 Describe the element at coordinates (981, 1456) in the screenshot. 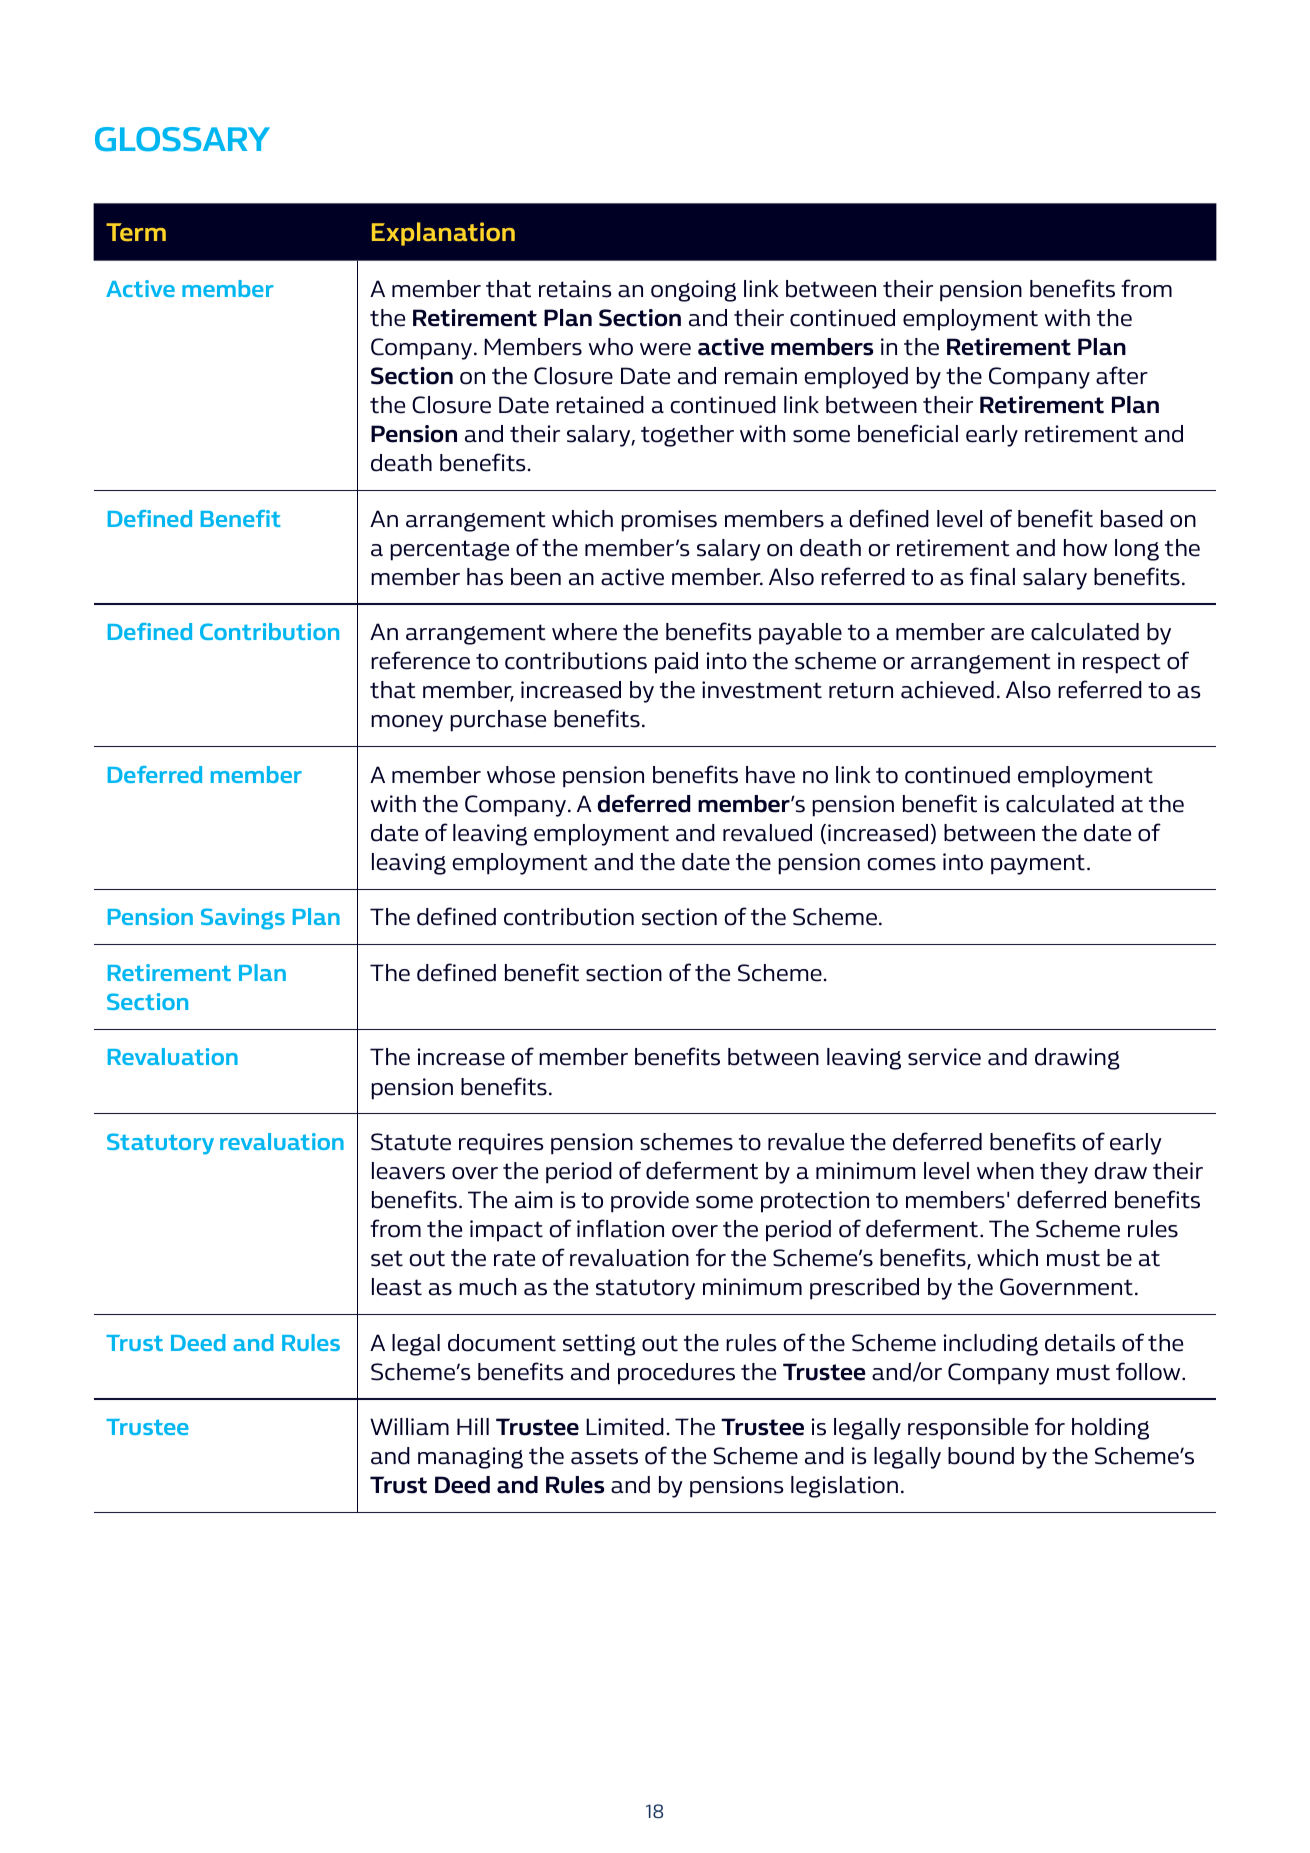

I see `bound` at that location.
